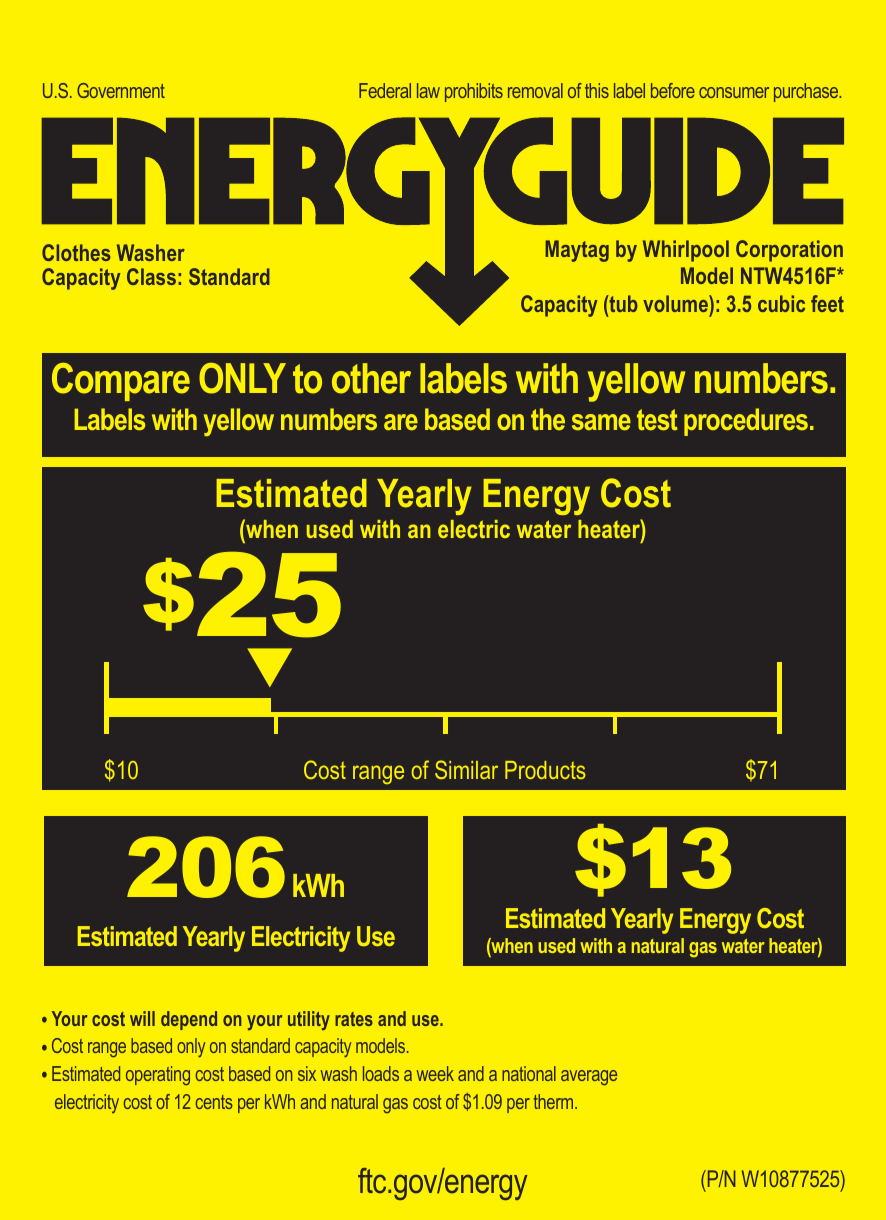  I want to click on prohibits, so click(474, 92).
